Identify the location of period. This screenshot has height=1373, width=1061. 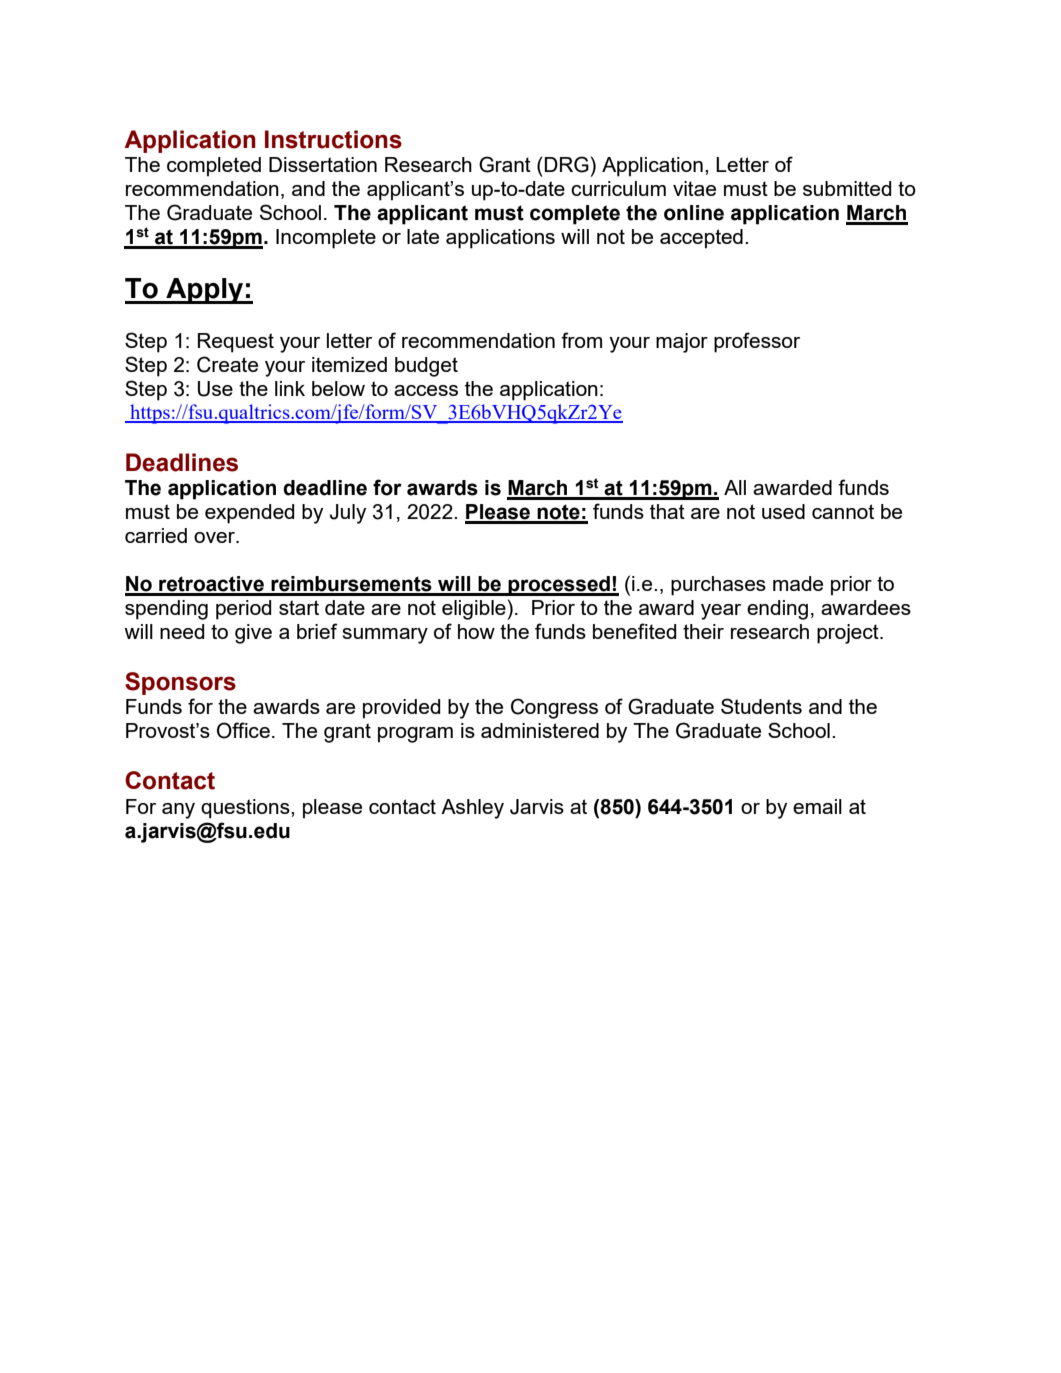
(243, 610).
